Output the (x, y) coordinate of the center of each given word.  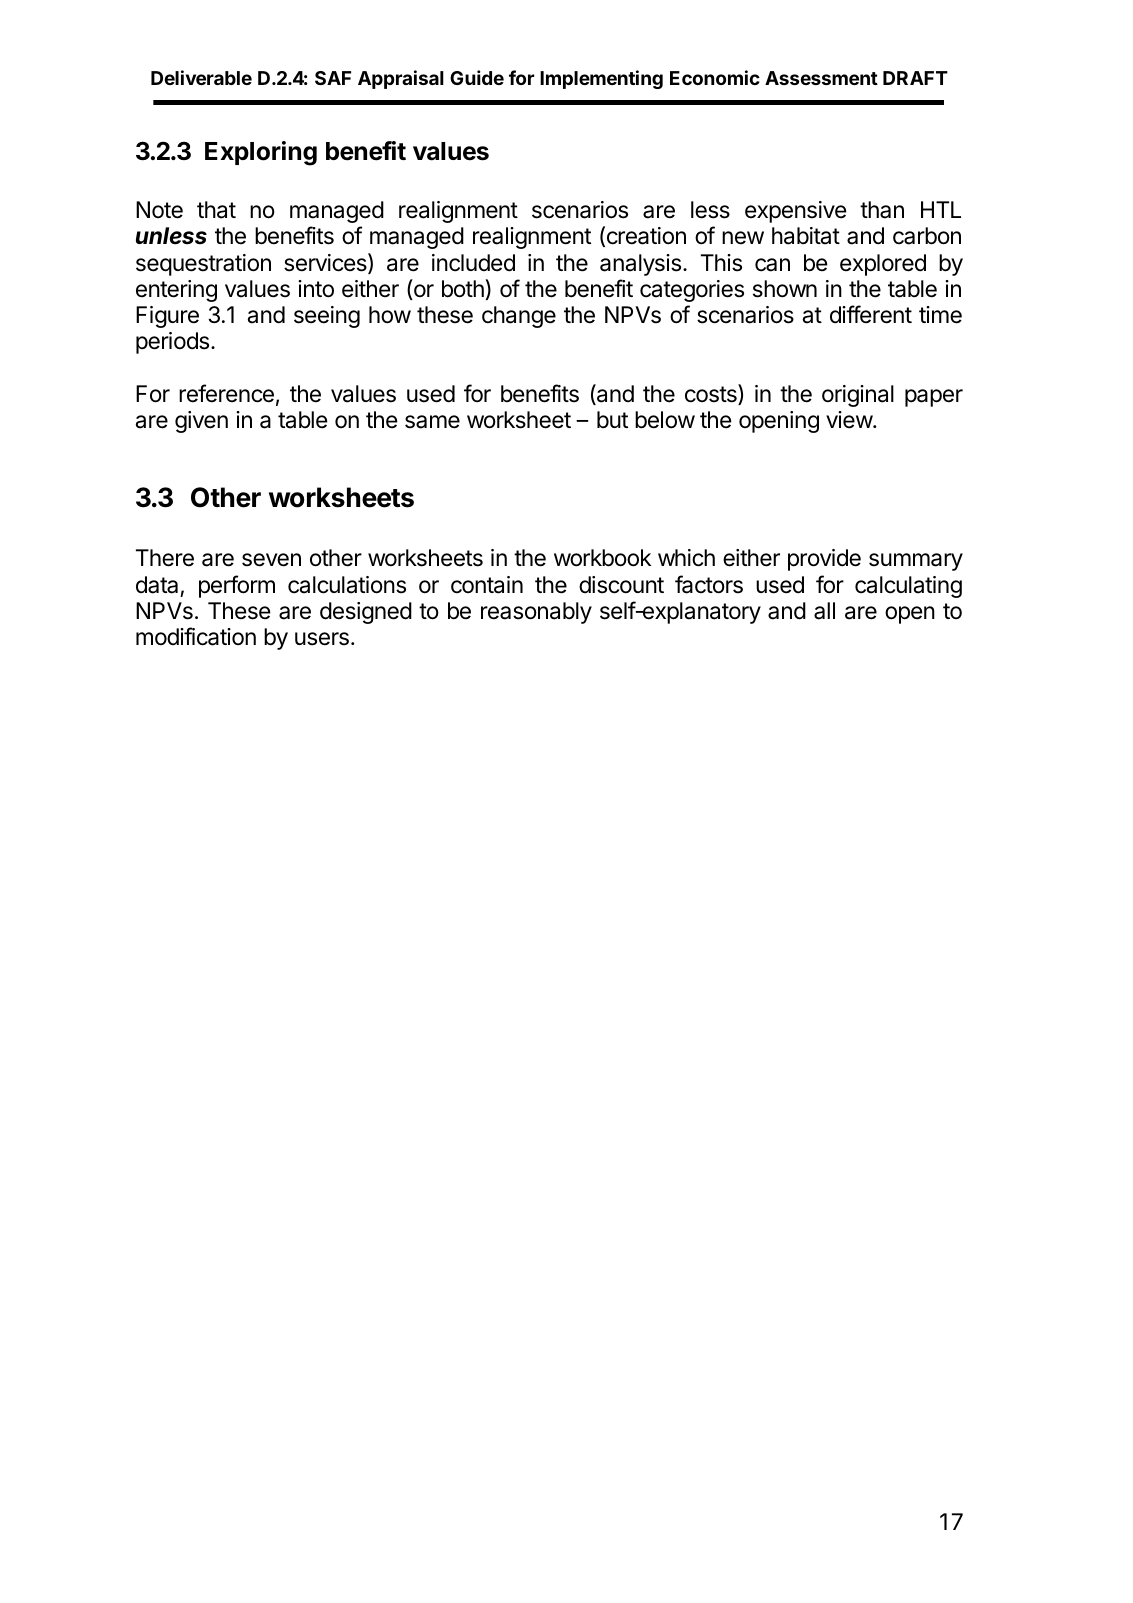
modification (196, 636)
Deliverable (201, 77)
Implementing (601, 79)
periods (174, 343)
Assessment (821, 78)
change (519, 317)
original (858, 396)
